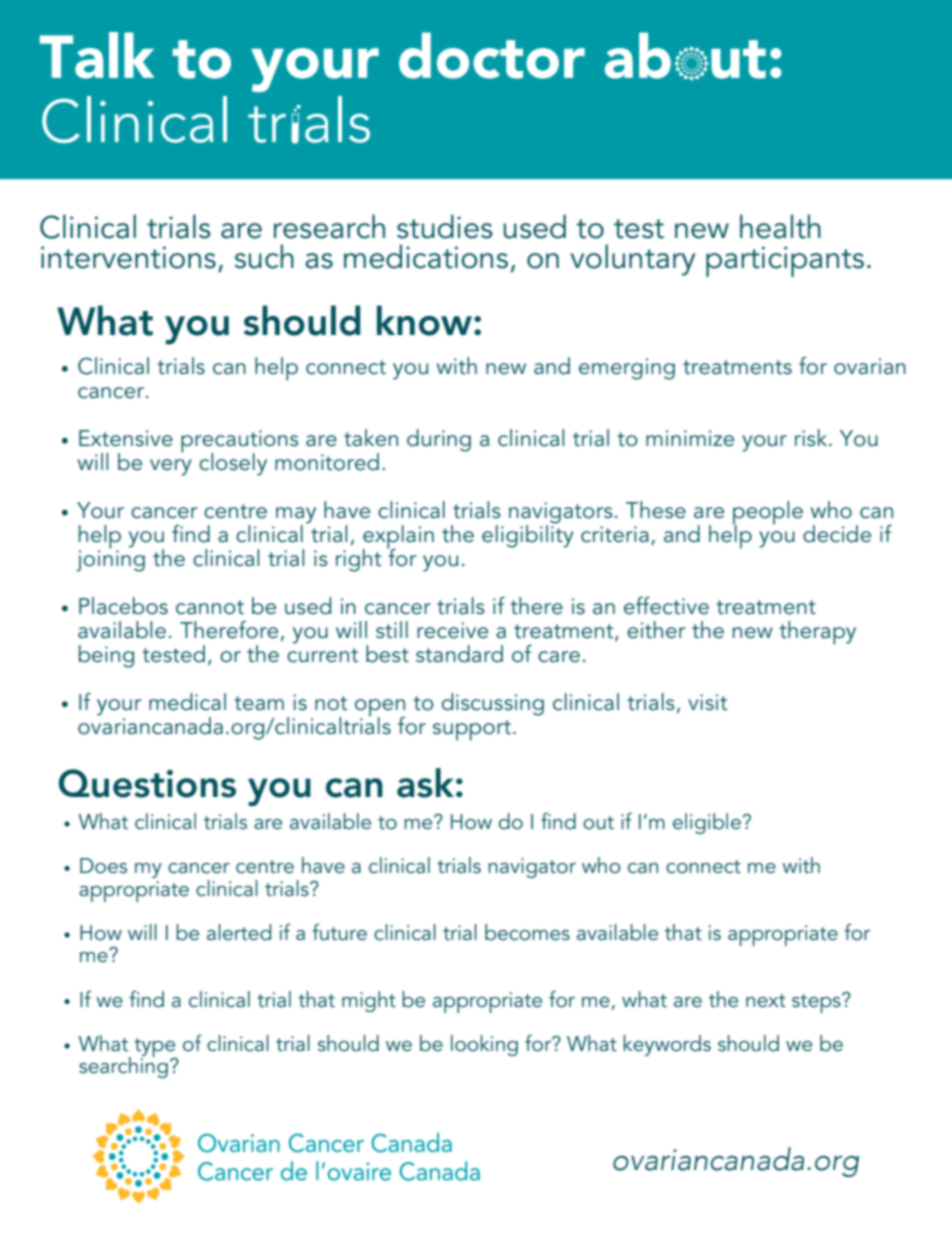 The width and height of the screenshot is (952, 1233). What do you see at coordinates (156, 1049) in the screenshot?
I see `type` at bounding box center [156, 1049].
